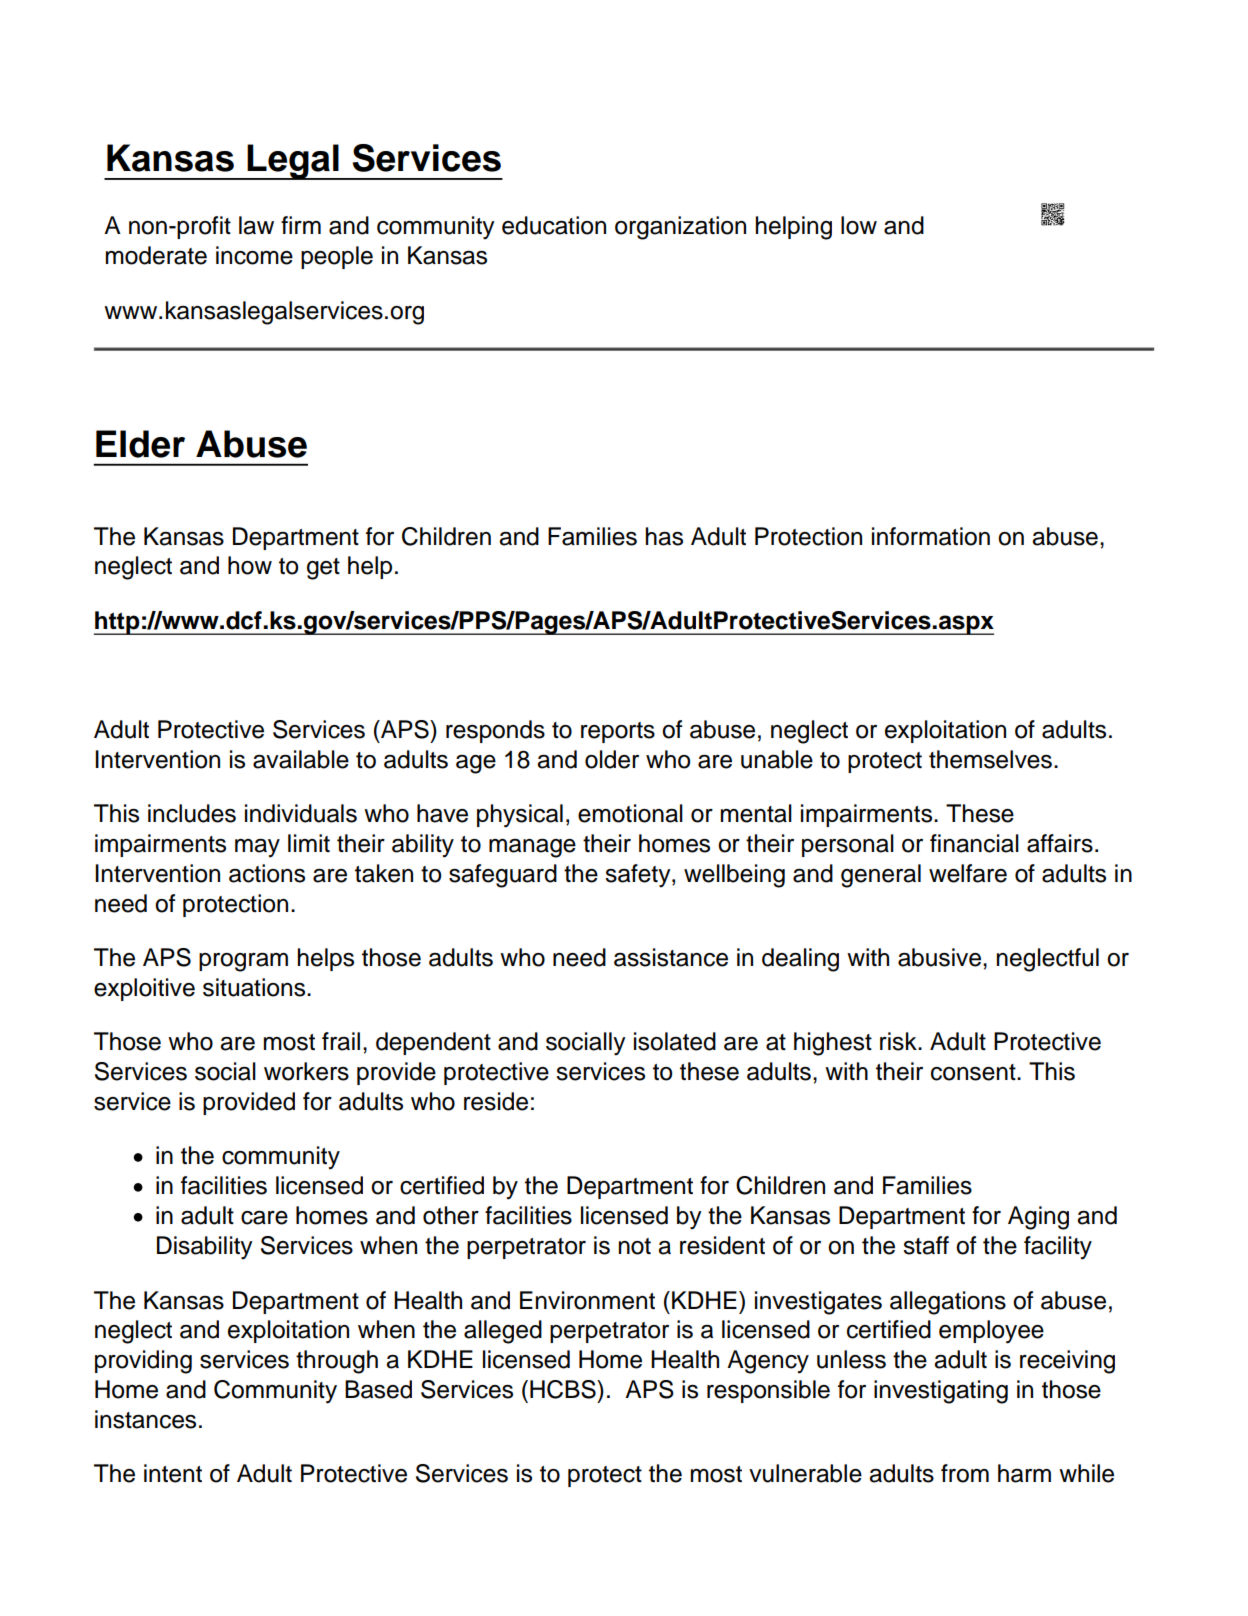 The width and height of the screenshot is (1248, 1616). I want to click on responsible, so click(768, 1391).
